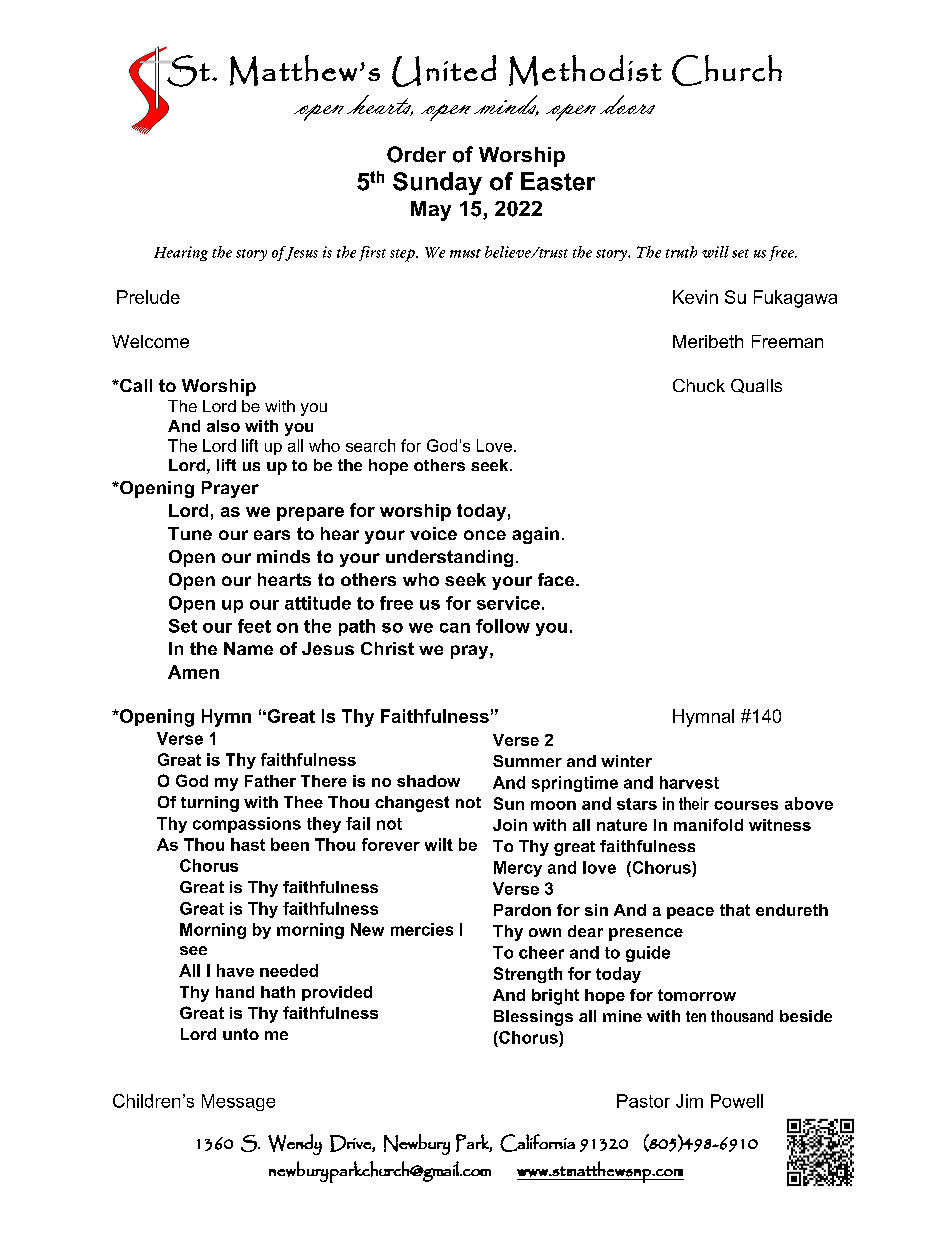  Describe the element at coordinates (254, 626) in the screenshot. I see `feet` at that location.
